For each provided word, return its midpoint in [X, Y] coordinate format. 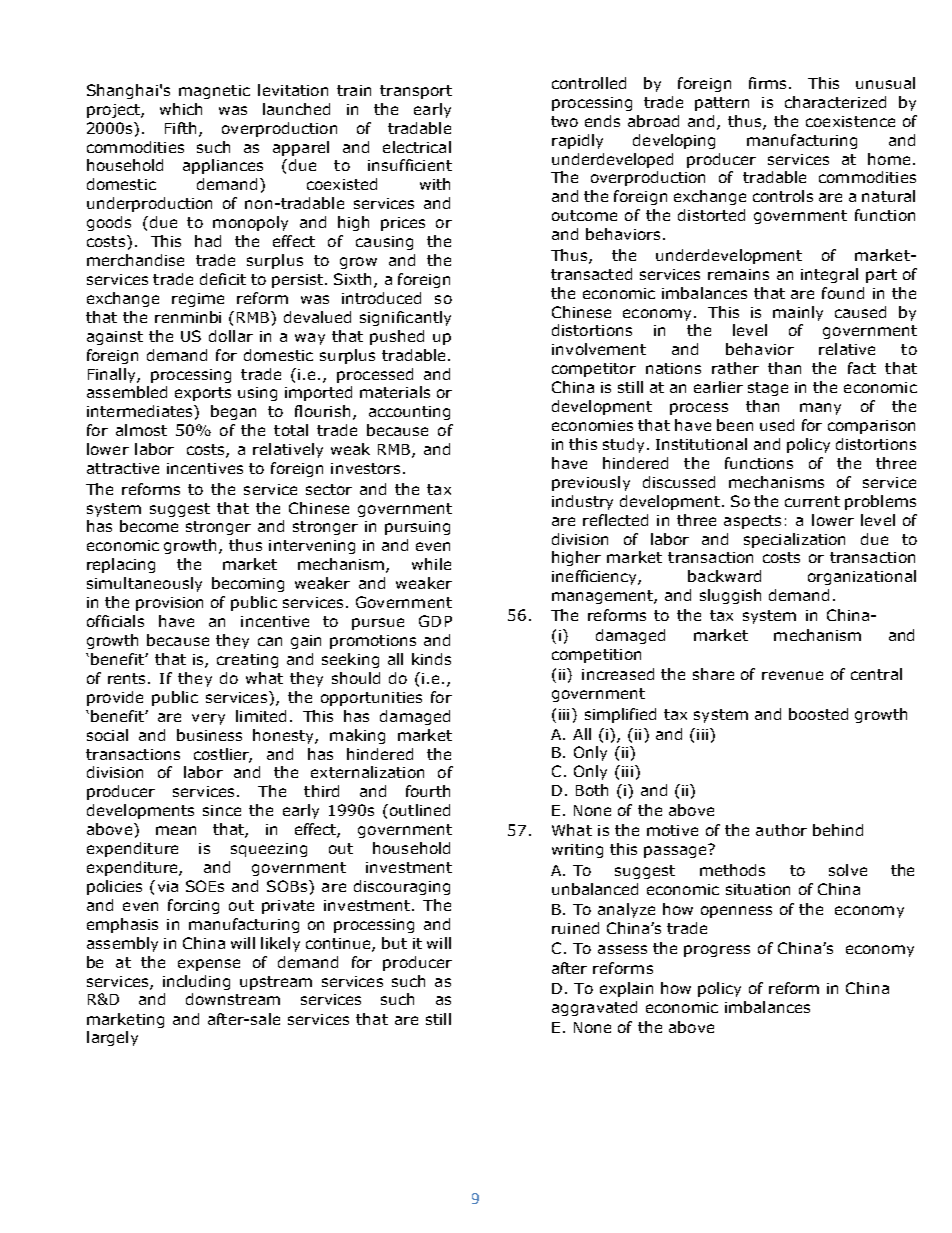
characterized [835, 102]
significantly [405, 318]
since [222, 810]
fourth [428, 791]
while [431, 564]
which [181, 109]
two [564, 121]
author [781, 830]
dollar [231, 336]
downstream [233, 999]
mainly [798, 313]
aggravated [594, 1008]
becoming [248, 584]
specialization [794, 540]
